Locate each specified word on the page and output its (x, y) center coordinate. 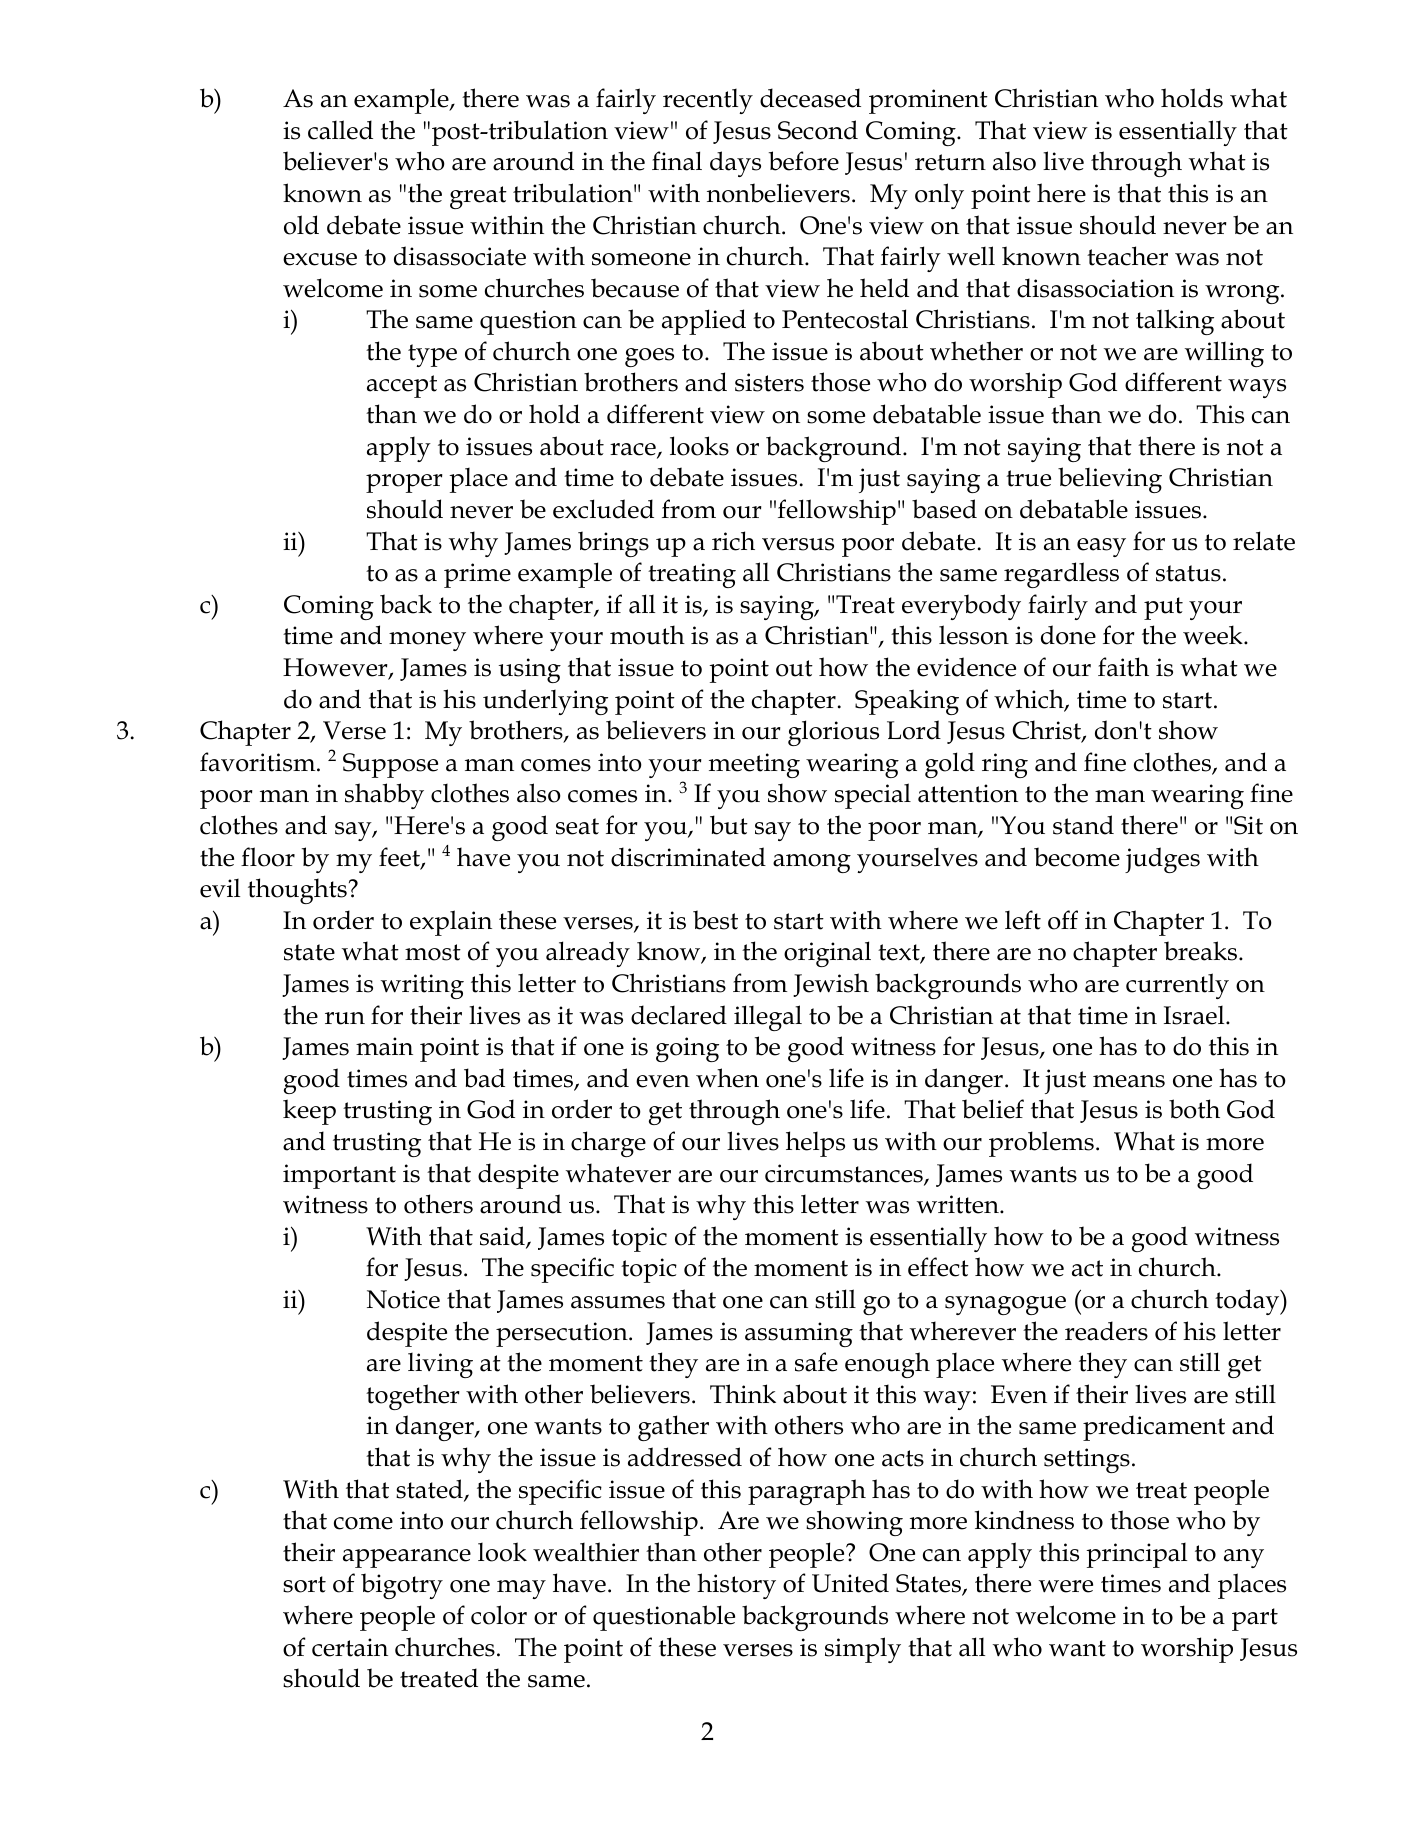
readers (1106, 1331)
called (340, 130)
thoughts (297, 891)
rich (733, 541)
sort (304, 1584)
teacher (1127, 256)
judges (1162, 860)
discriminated (688, 857)
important (339, 1176)
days (735, 164)
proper (404, 483)
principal (1136, 1555)
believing (1110, 480)
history (736, 1586)
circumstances (845, 1174)
